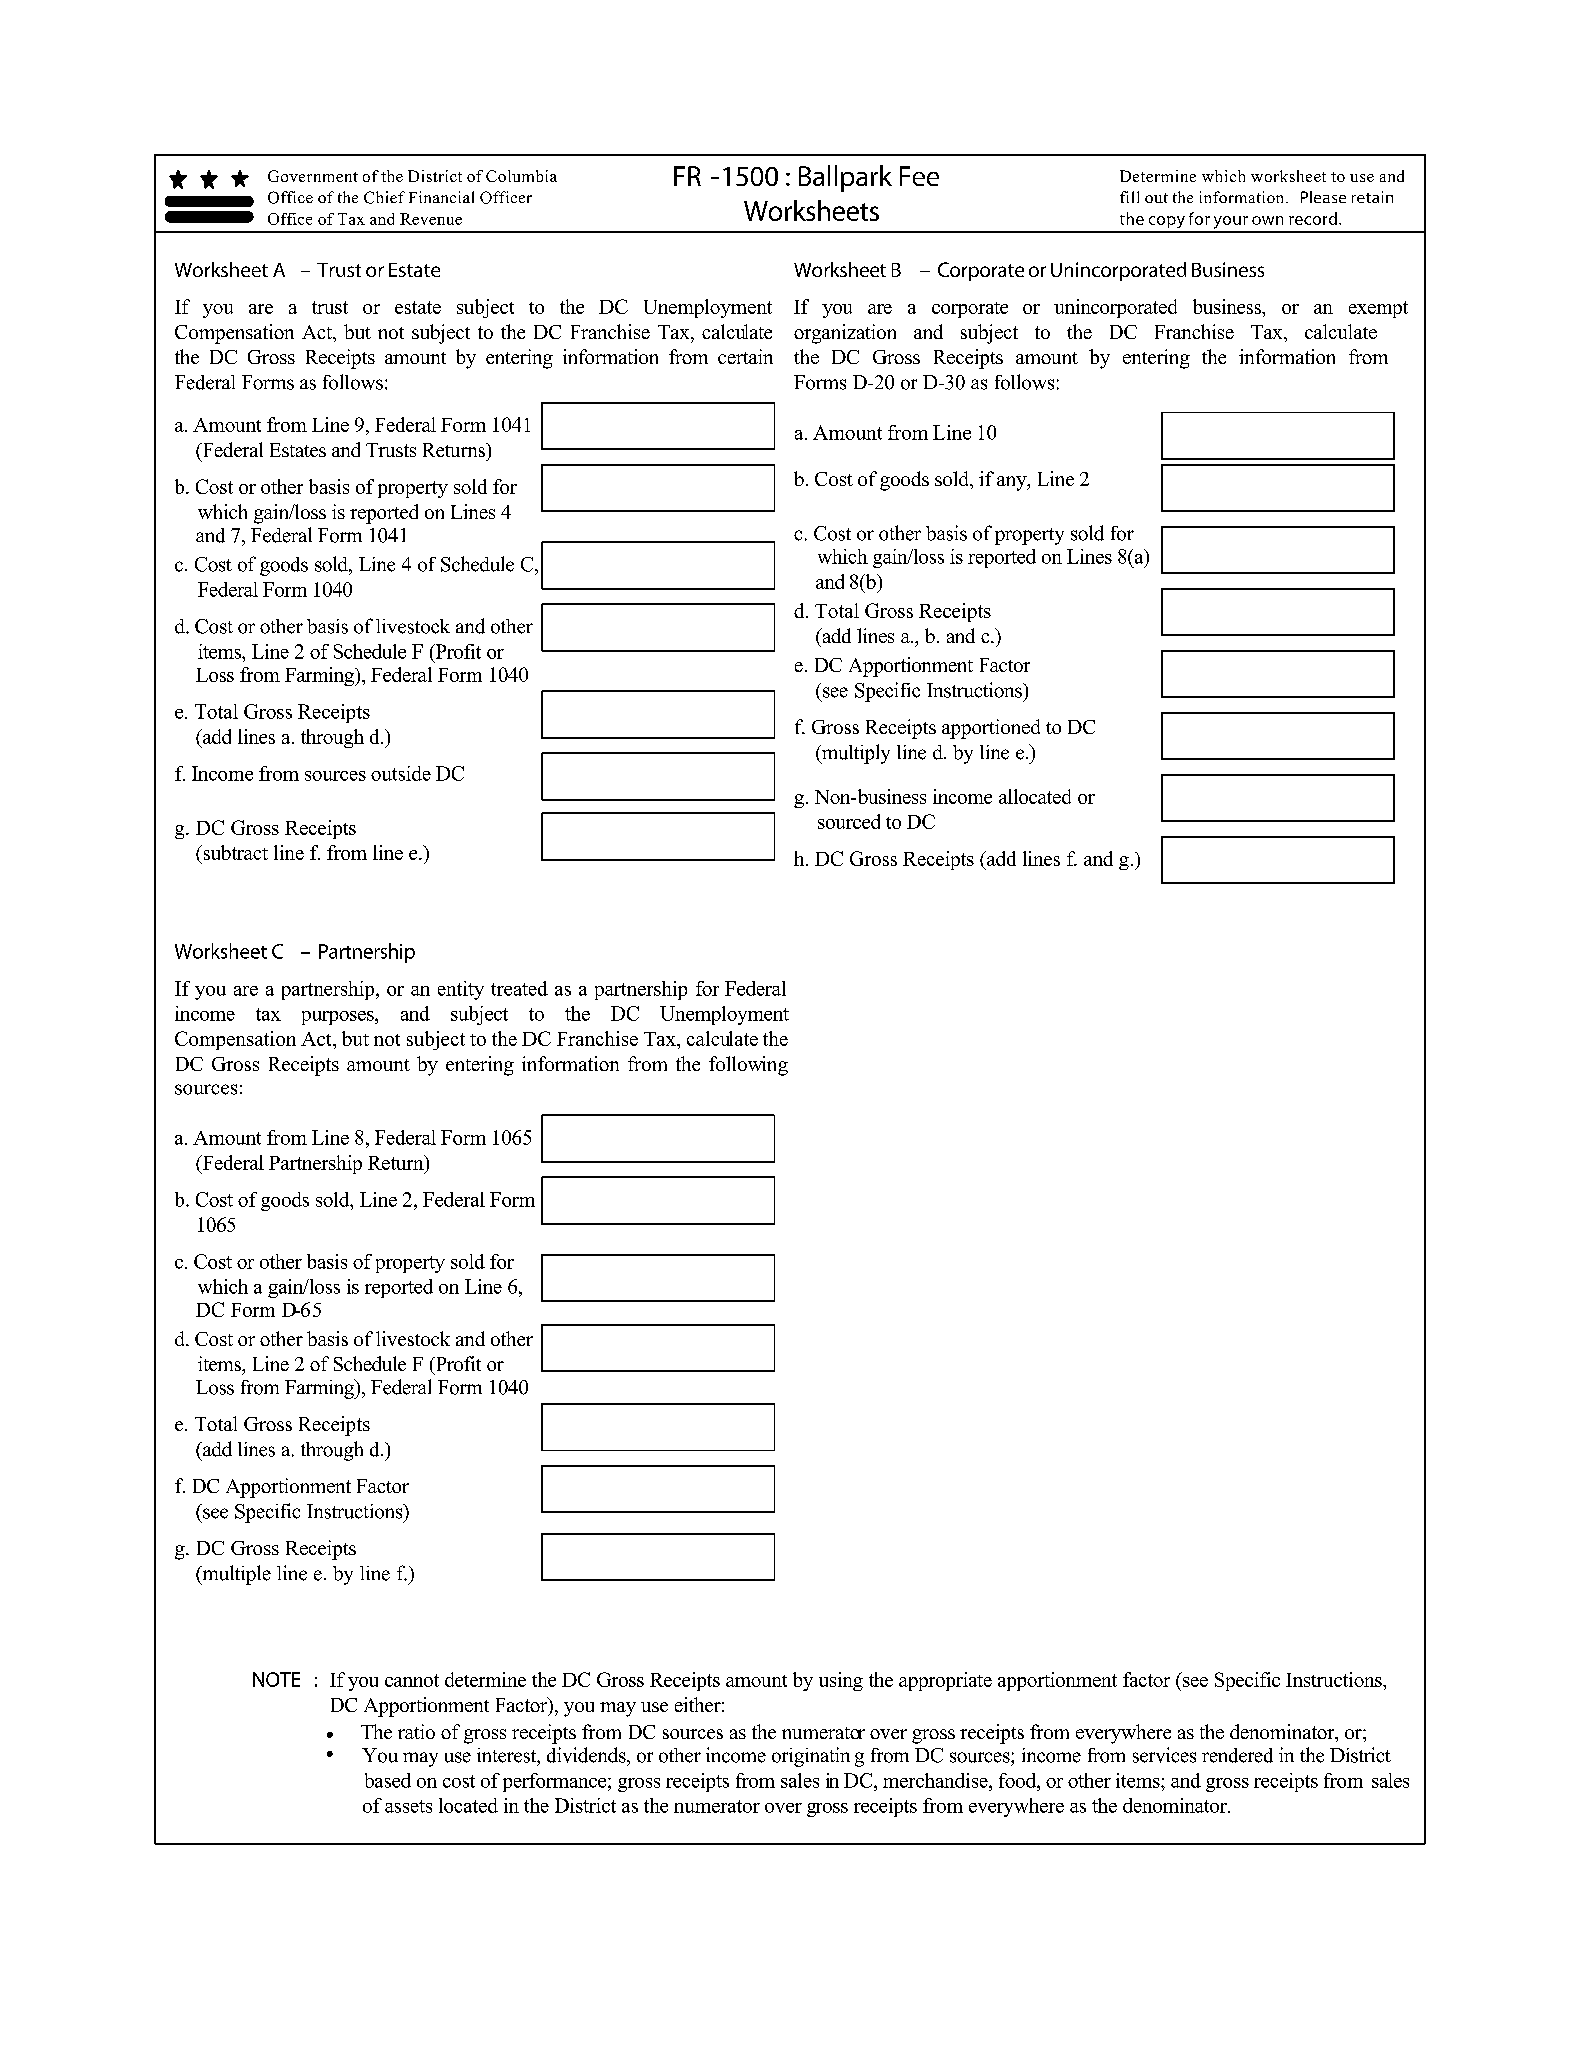 This page has height=2045, width=1580. Describe the element at coordinates (388, 1780) in the page. I see `based` at that location.
